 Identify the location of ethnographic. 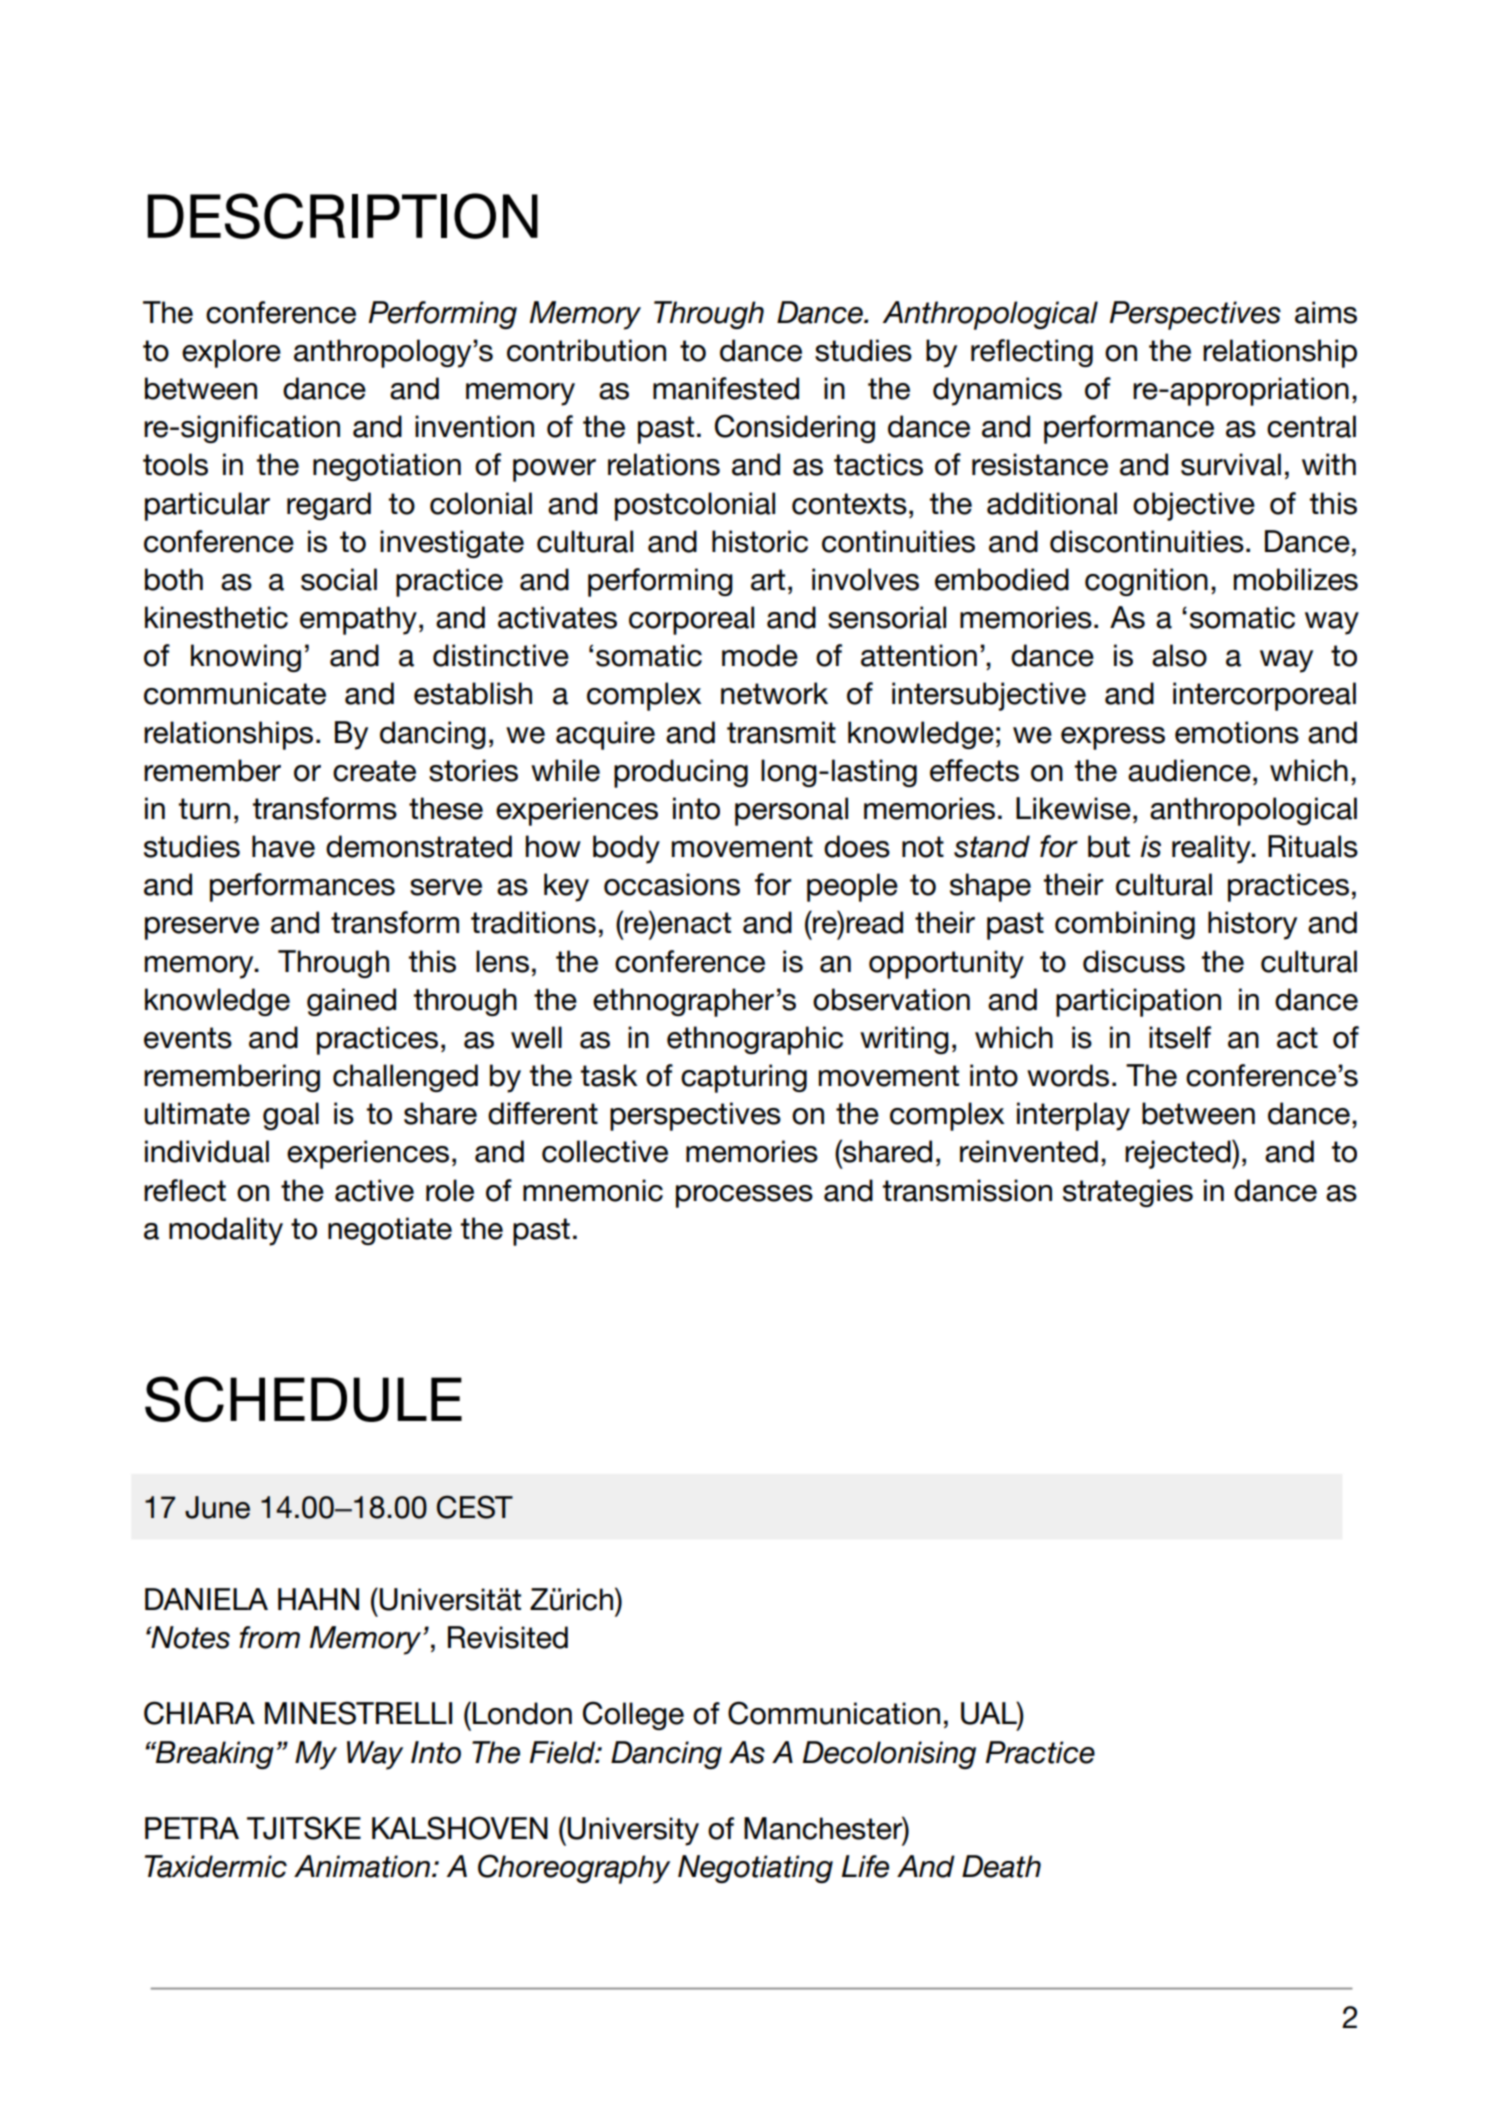
(755, 1040).
